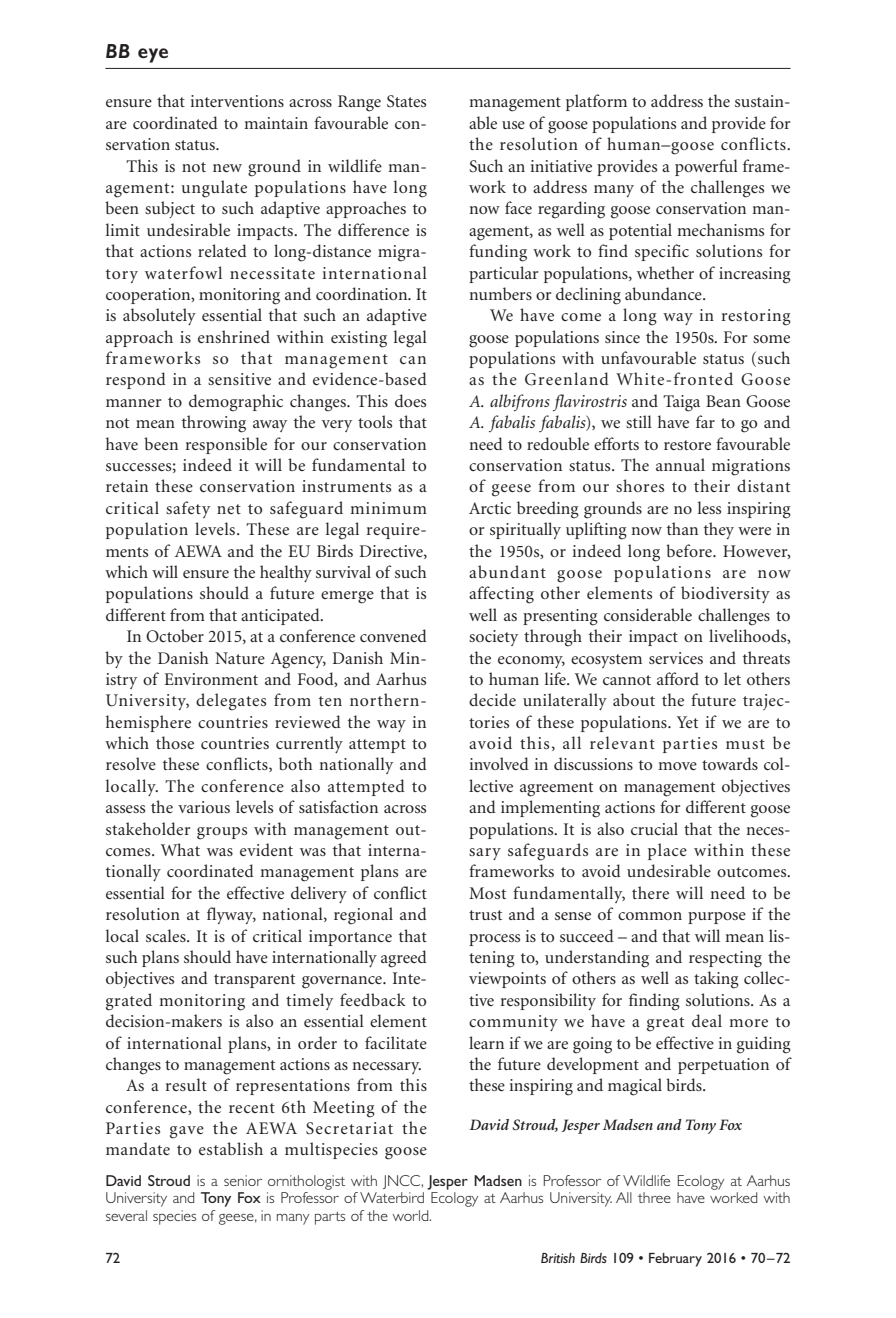 Image resolution: width=896 pixels, height=1318 pixels. Describe the element at coordinates (406, 101) in the screenshot. I see `States` at that location.
